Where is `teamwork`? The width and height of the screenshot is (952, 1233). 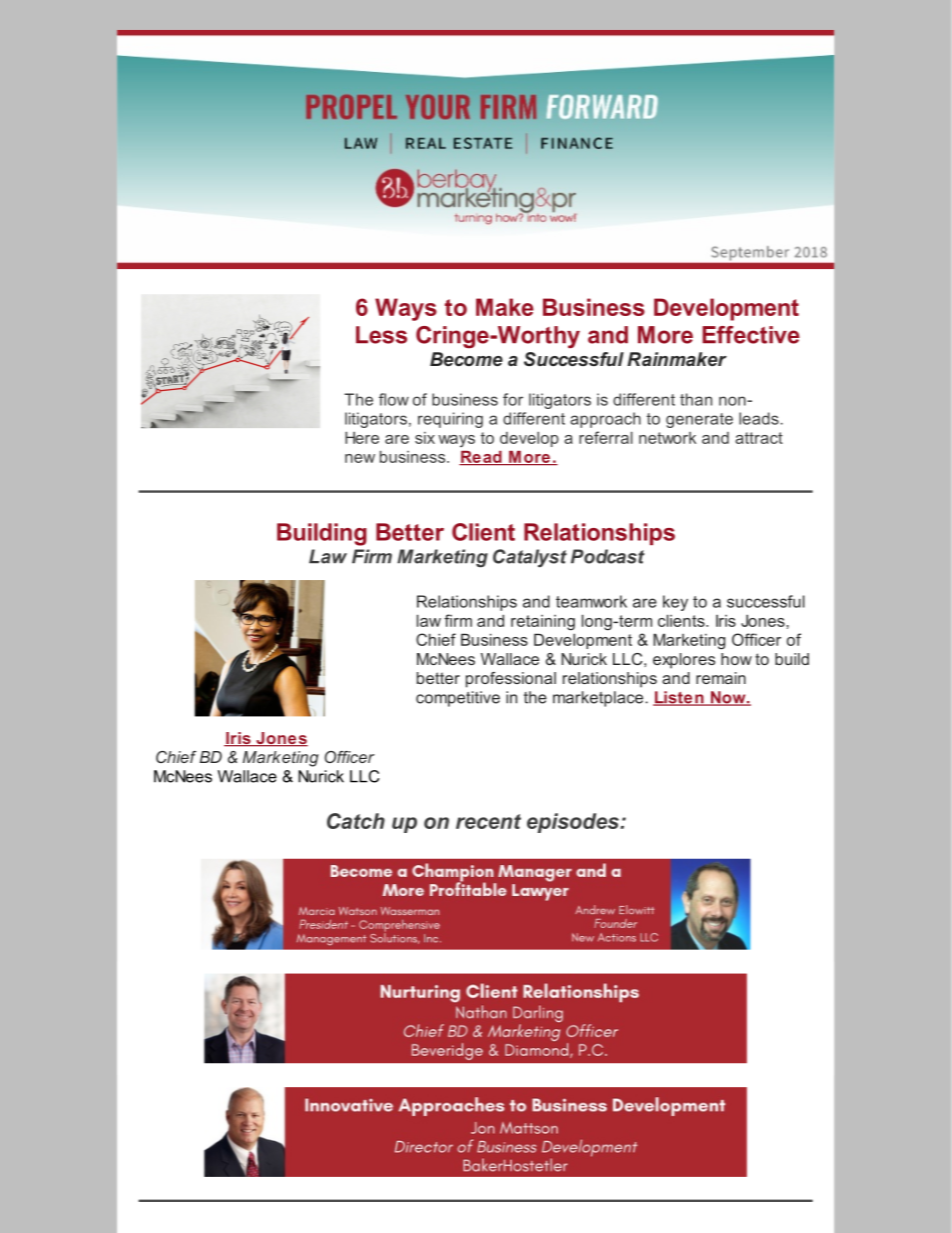 teamwork is located at coordinates (591, 601).
